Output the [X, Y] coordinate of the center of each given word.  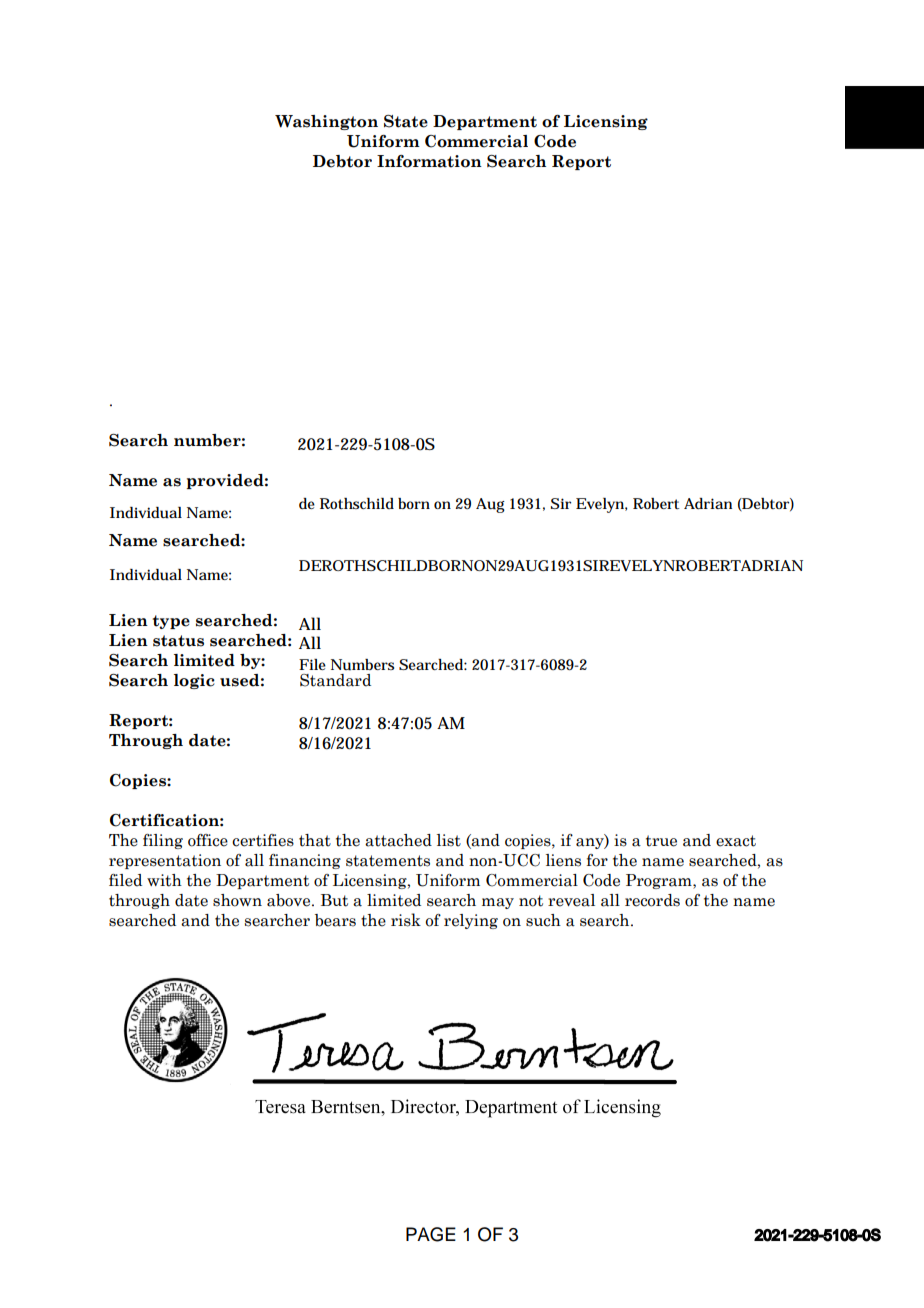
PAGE [431, 1234]
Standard [335, 680]
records [652, 900]
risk [406, 920]
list [449, 840]
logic [194, 681]
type [171, 622]
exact [736, 841]
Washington [326, 122]
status [178, 641]
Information [429, 161]
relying [471, 921]
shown [237, 900]
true [661, 841]
